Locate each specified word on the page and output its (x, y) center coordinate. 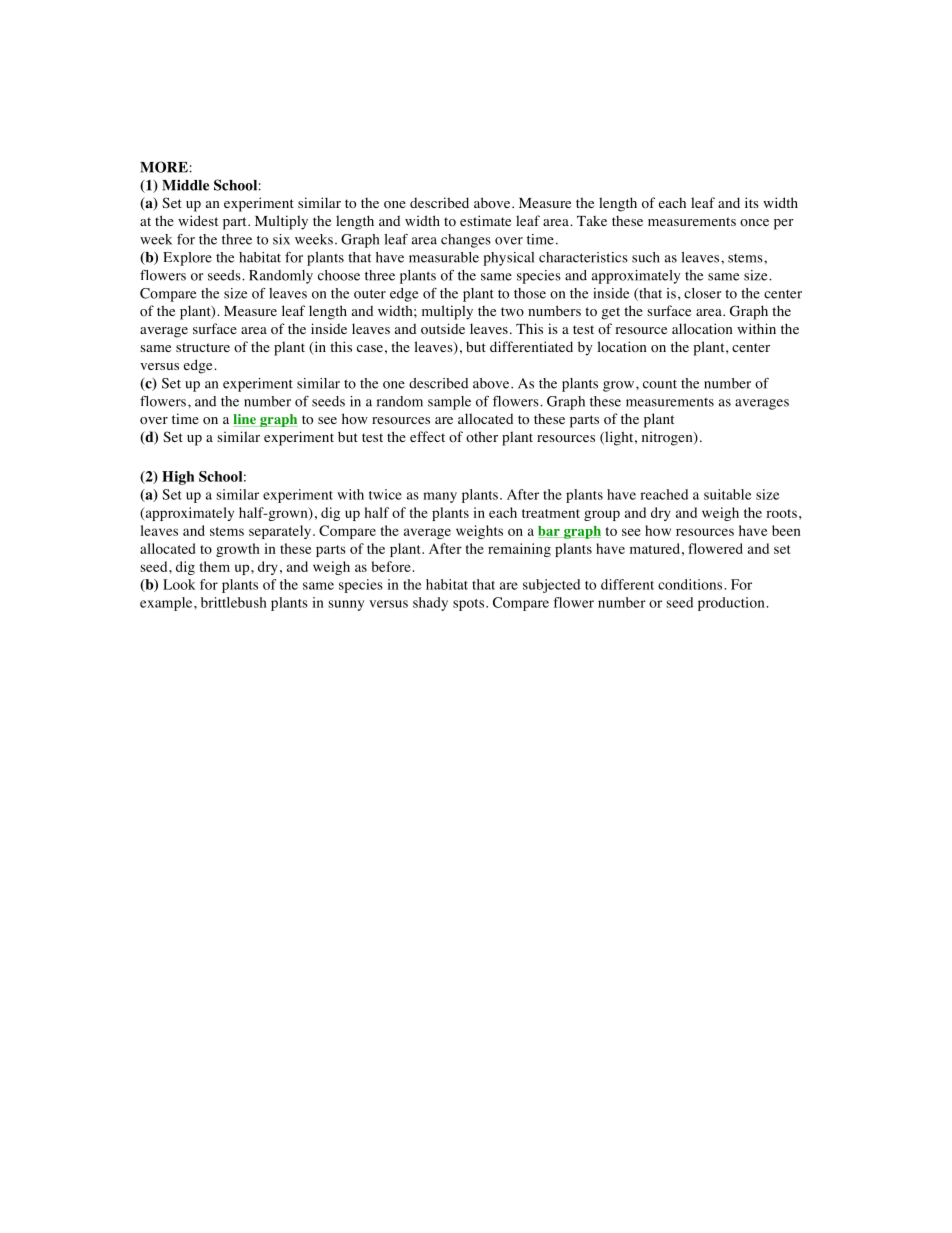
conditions (691, 584)
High (178, 478)
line (246, 420)
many (440, 497)
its (752, 202)
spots (468, 605)
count (660, 384)
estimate (485, 220)
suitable (728, 494)
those (530, 293)
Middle (185, 185)
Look (179, 584)
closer (702, 293)
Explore (187, 259)
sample (449, 403)
